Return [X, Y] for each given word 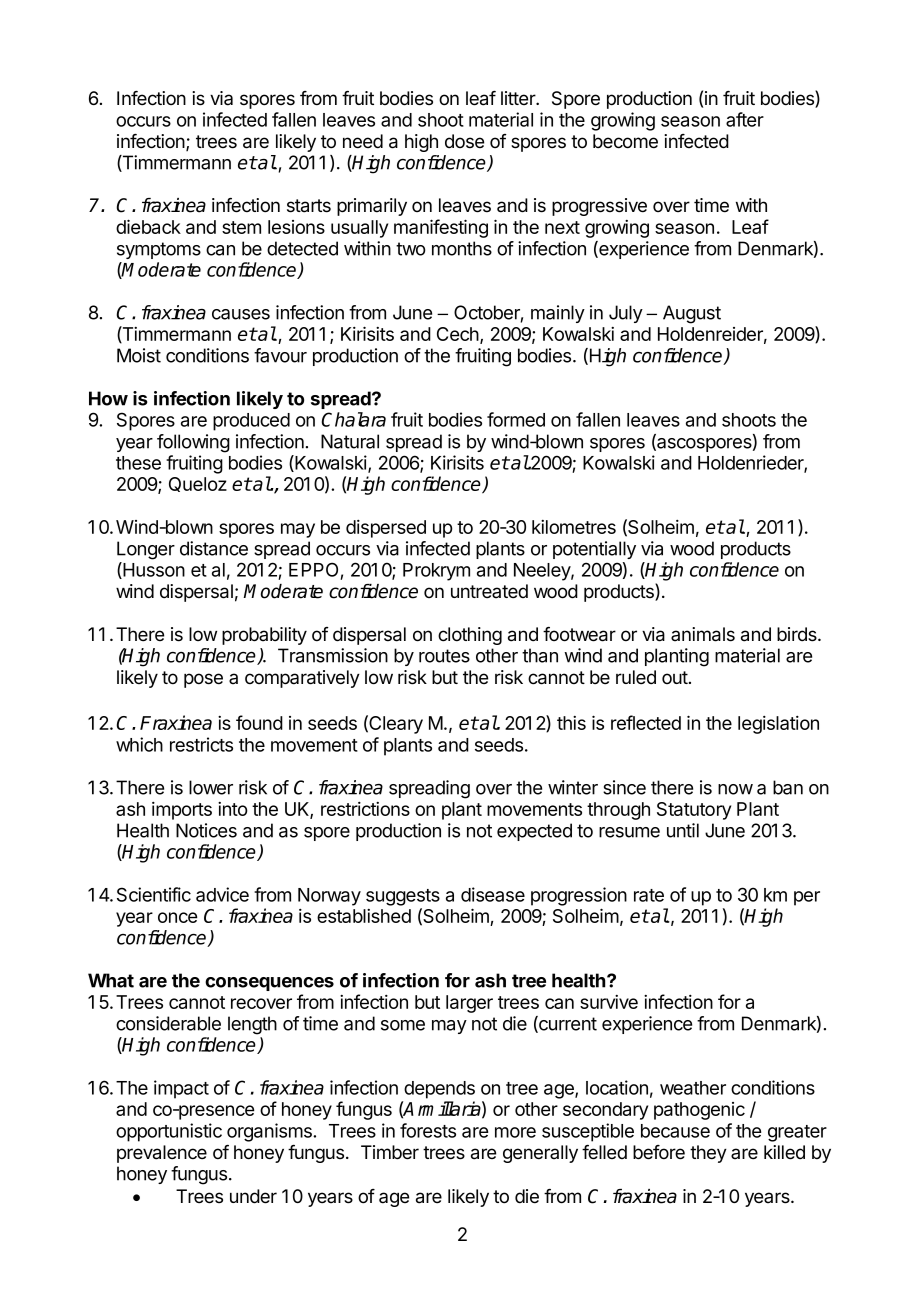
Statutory [694, 811]
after [745, 119]
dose [464, 141]
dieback [148, 226]
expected [534, 832]
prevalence [162, 1154]
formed [516, 419]
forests [428, 1130]
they [708, 1154]
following [193, 443]
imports [182, 811]
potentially [594, 550]
